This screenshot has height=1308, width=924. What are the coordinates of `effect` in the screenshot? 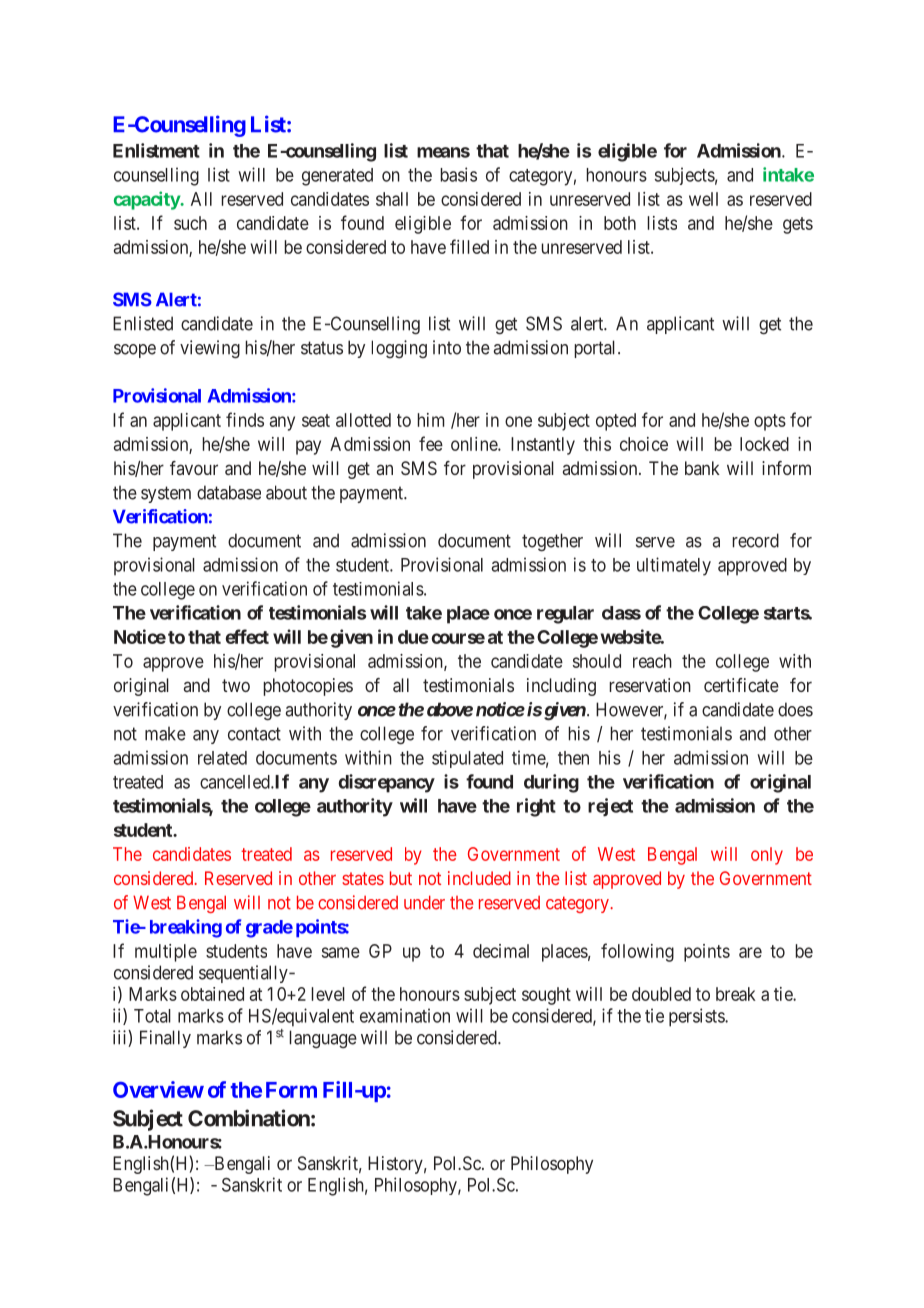 It's located at (247, 636).
